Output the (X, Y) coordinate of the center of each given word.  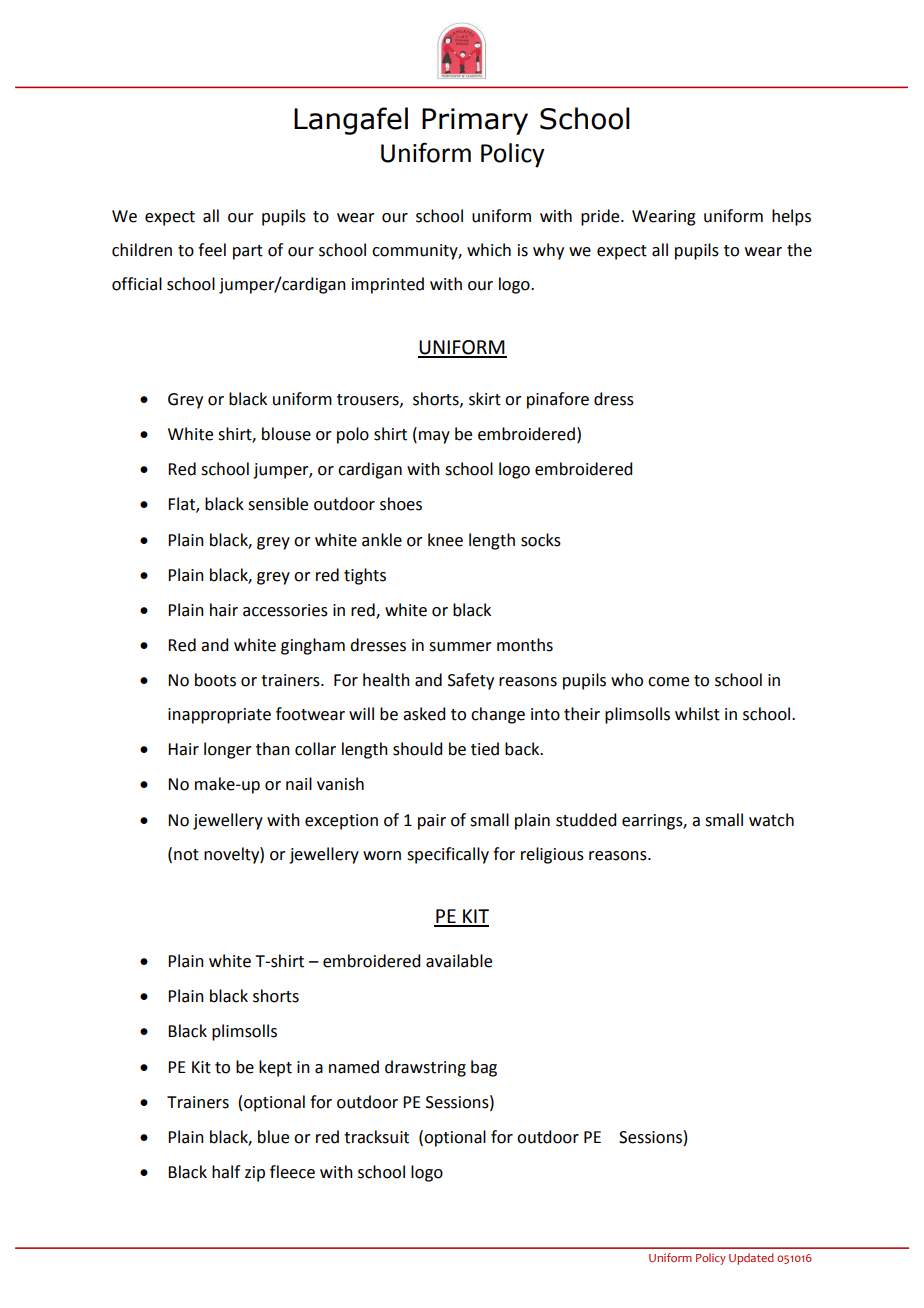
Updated (751, 1259)
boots (215, 680)
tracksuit (376, 1137)
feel (212, 250)
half (226, 1172)
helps (791, 217)
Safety (471, 681)
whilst (697, 714)
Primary (475, 121)
